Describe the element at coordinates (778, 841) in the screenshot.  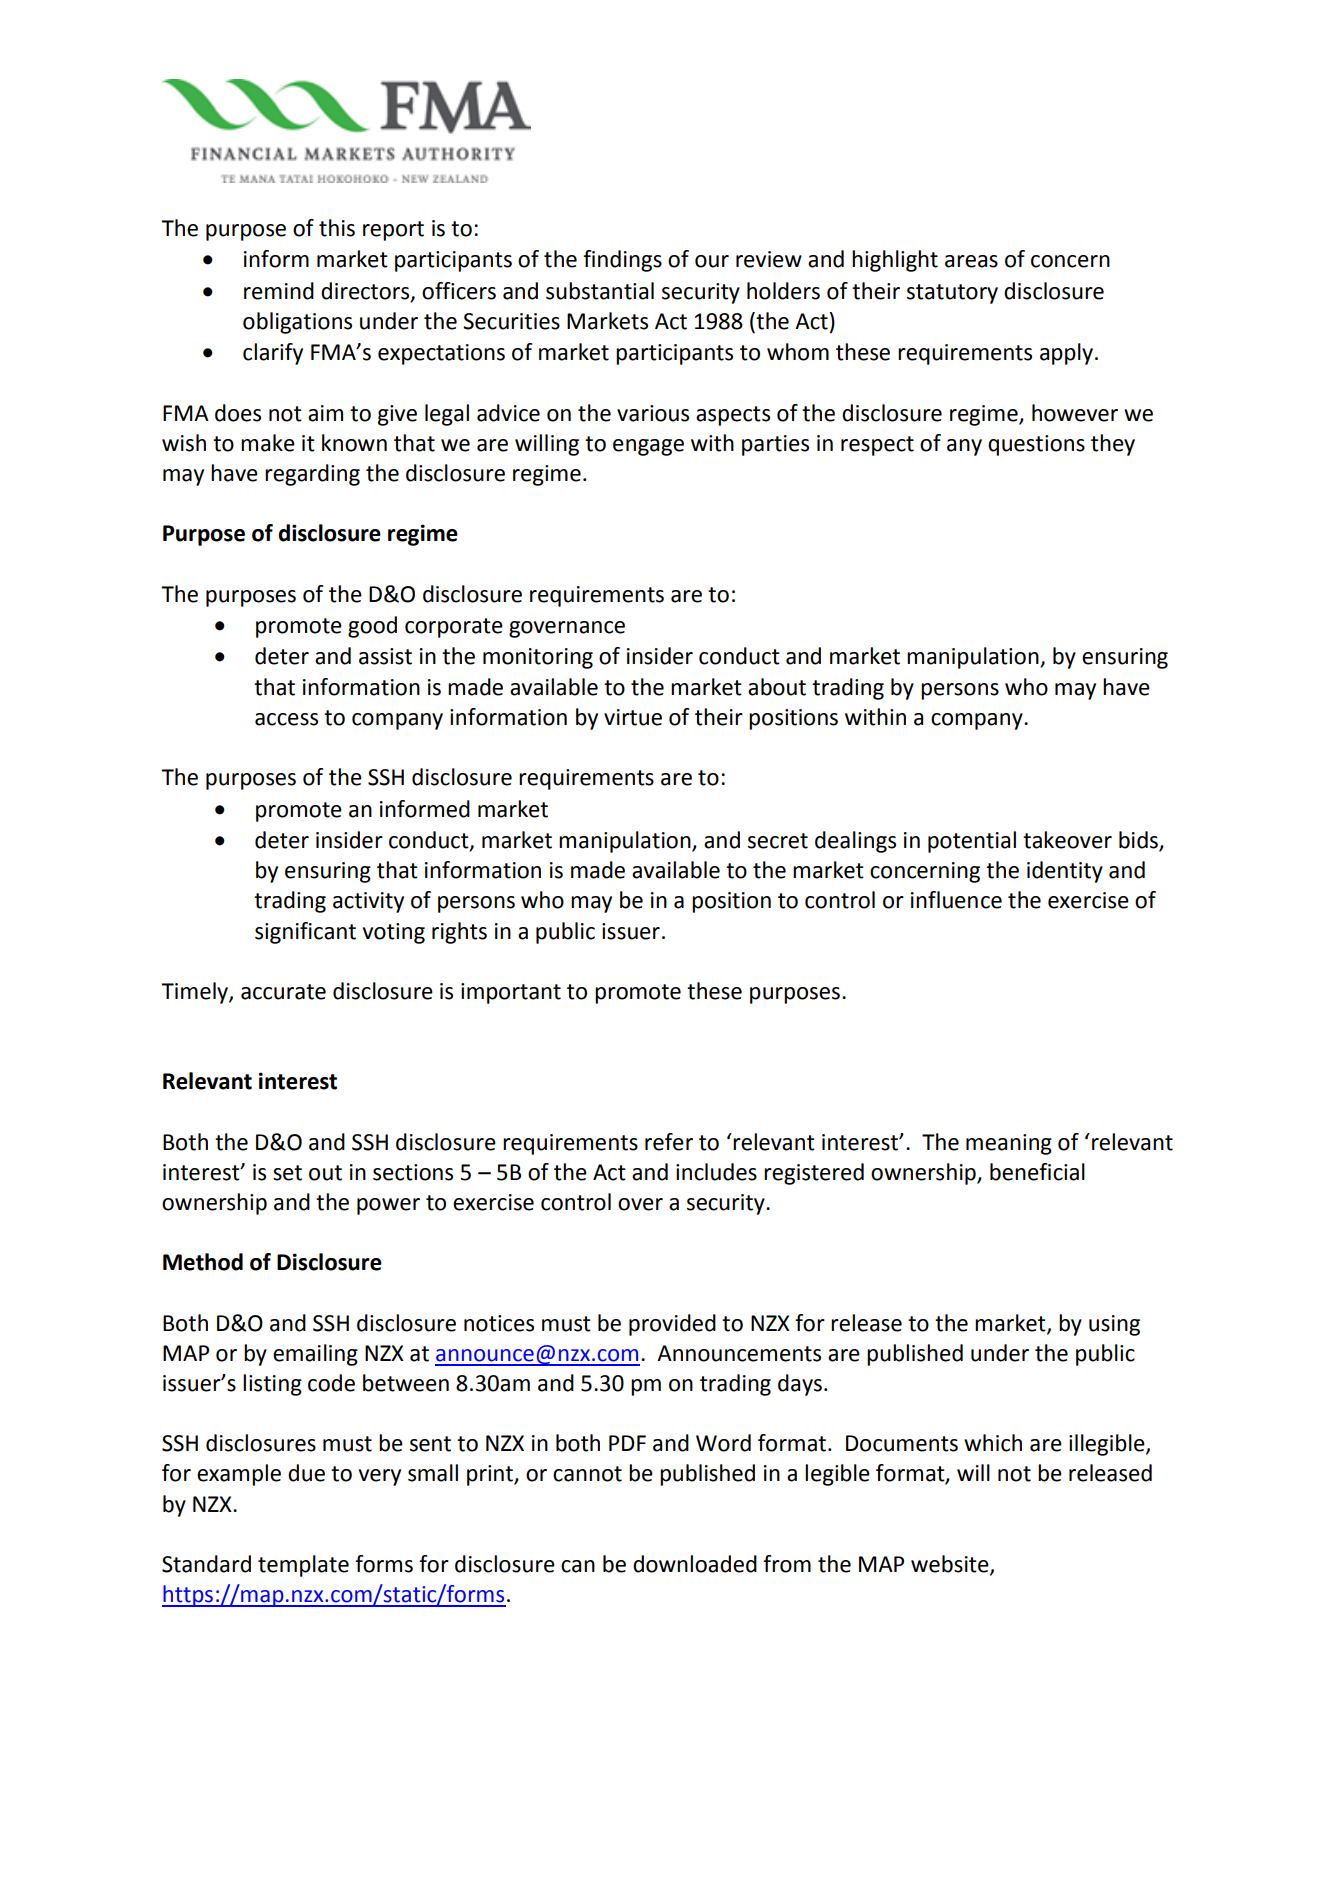
I see `secret` at that location.
